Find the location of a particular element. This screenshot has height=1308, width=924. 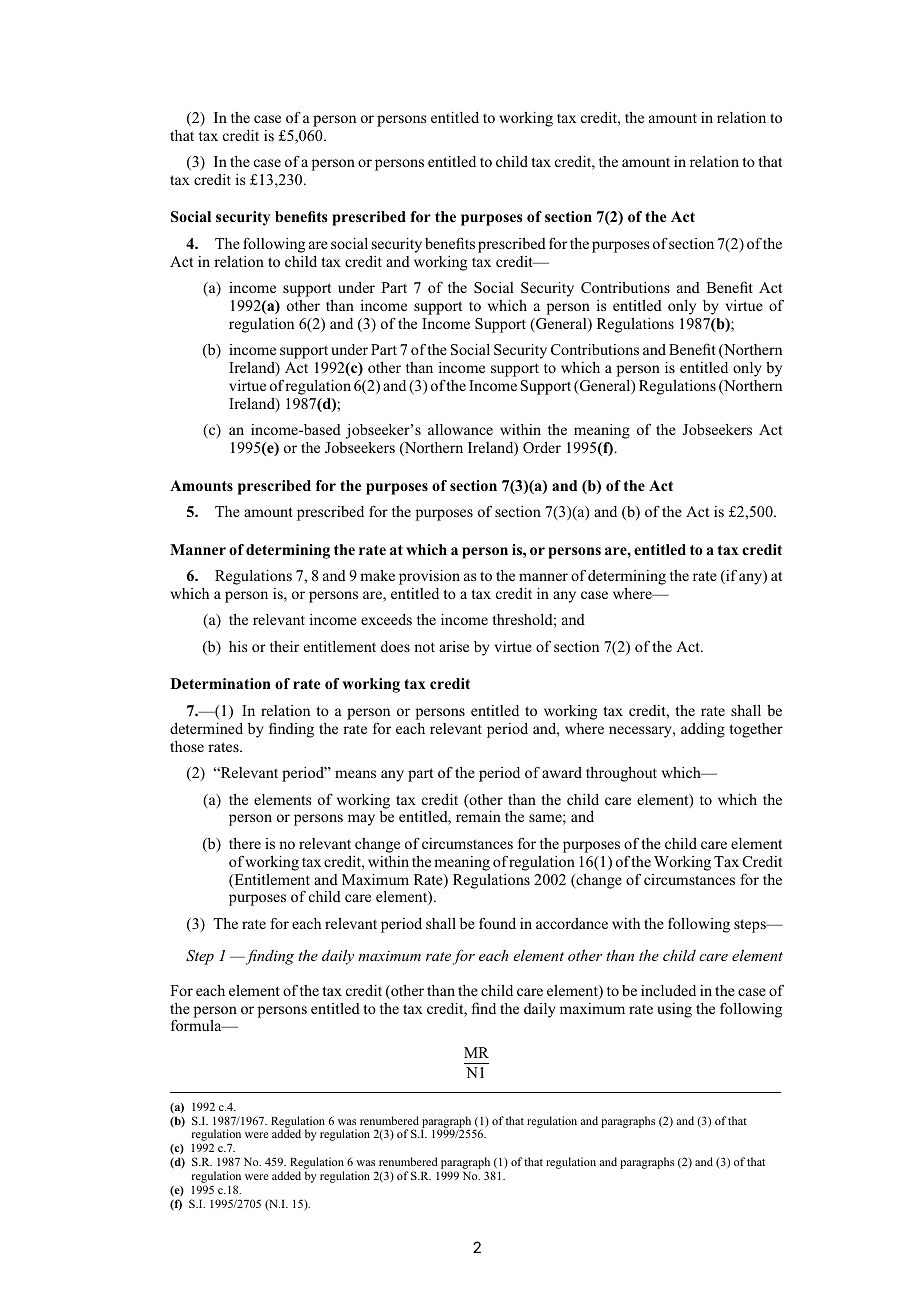

allowance is located at coordinates (460, 429).
